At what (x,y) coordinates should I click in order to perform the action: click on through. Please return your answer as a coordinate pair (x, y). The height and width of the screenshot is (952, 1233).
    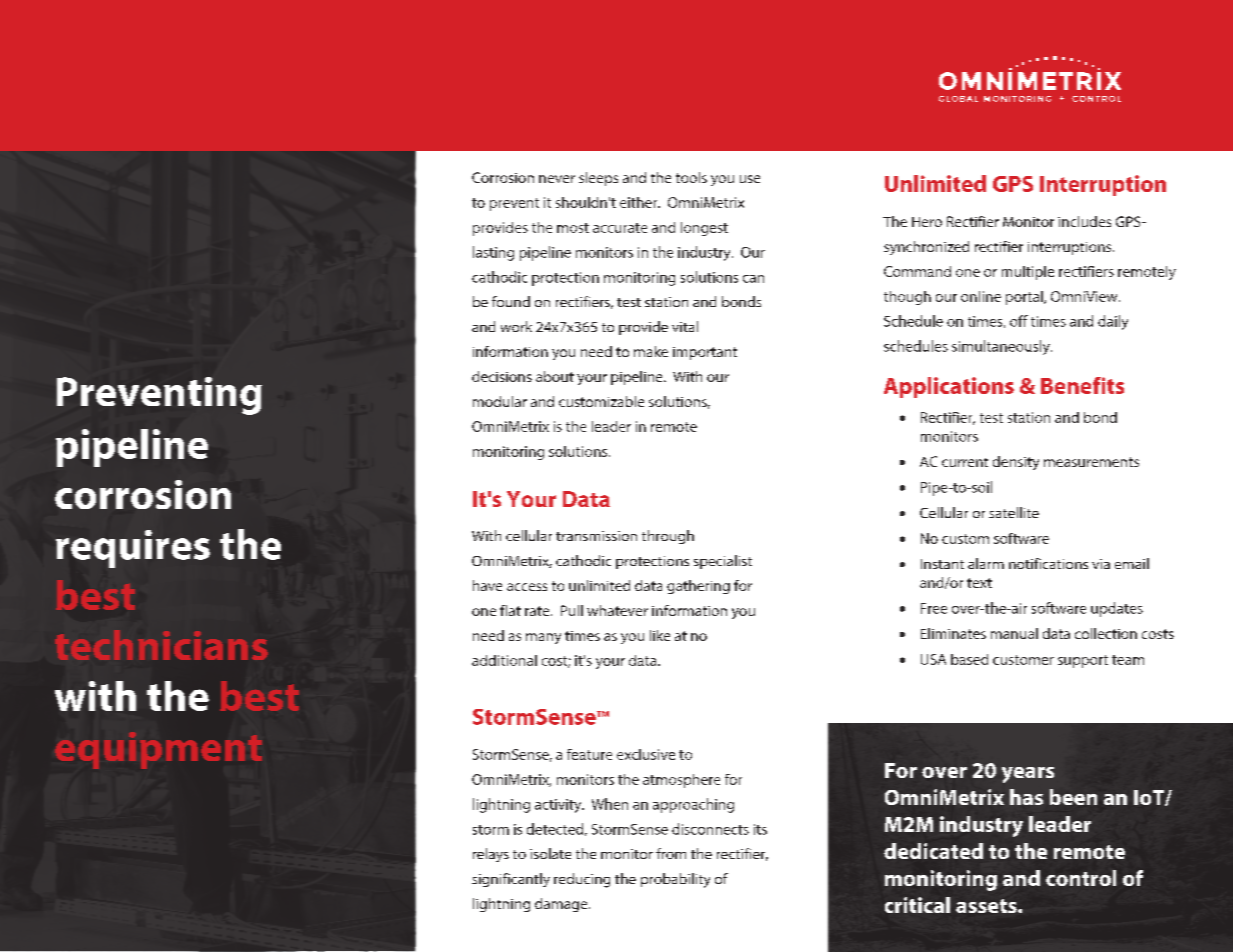
    Looking at the image, I should click on (668, 537).
